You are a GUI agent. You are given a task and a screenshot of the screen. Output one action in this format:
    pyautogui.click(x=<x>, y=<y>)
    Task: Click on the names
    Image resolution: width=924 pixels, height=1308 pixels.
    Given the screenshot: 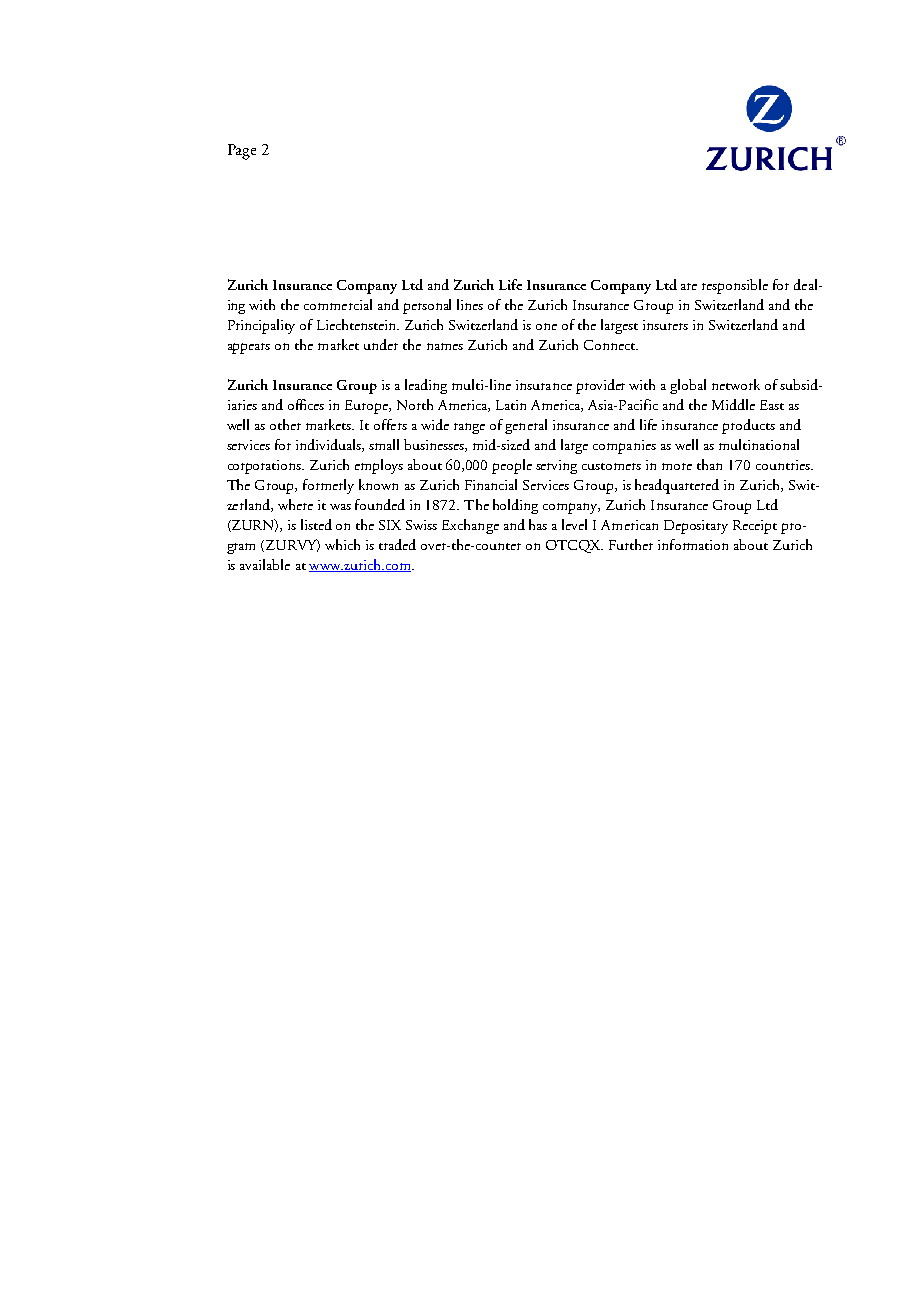 What is the action you would take?
    pyautogui.click(x=445, y=346)
